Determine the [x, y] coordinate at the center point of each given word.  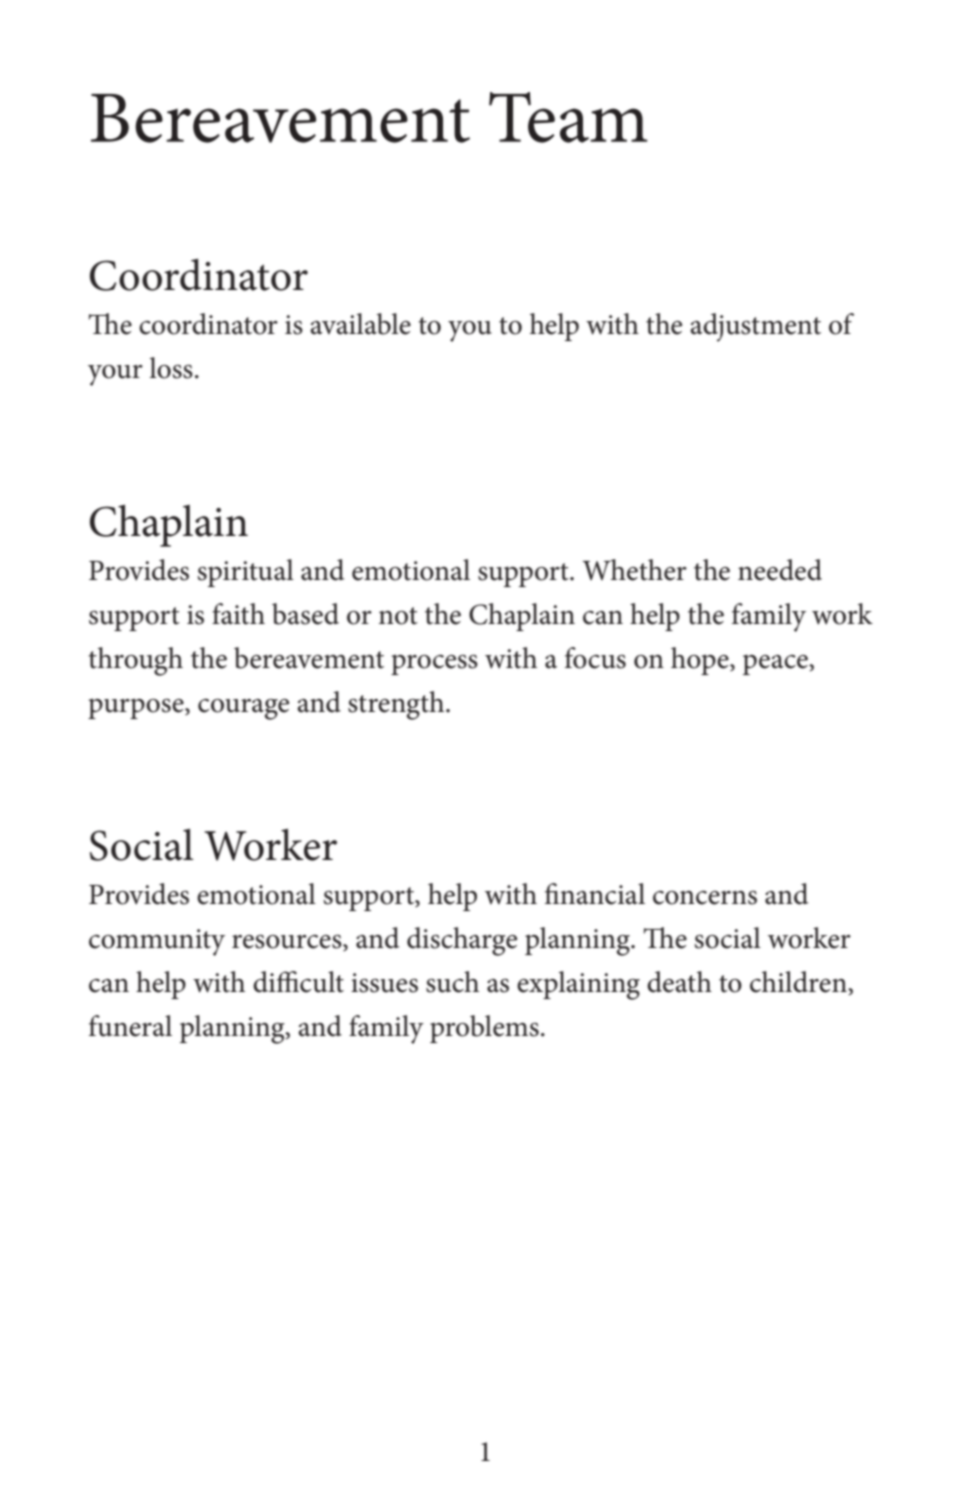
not [398, 616]
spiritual [246, 573]
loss [171, 368]
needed [780, 570]
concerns [705, 898]
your [115, 375]
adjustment [755, 327]
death [679, 982]
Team [568, 117]
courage [243, 709]
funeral [130, 1026]
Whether [634, 570]
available [360, 324]
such [452, 982]
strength [397, 705]
